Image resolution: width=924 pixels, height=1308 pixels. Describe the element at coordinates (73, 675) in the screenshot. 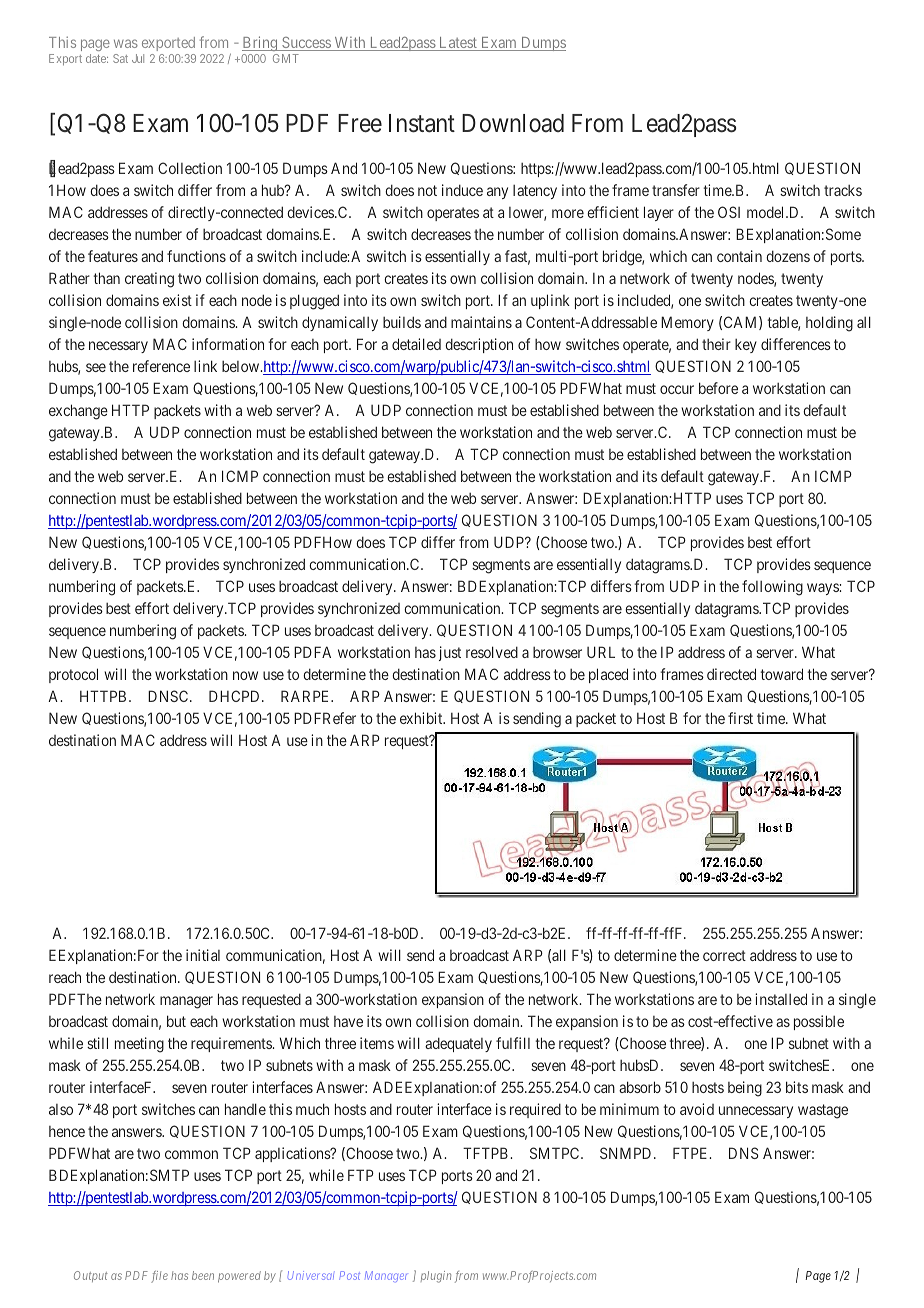

I see `protocol` at that location.
